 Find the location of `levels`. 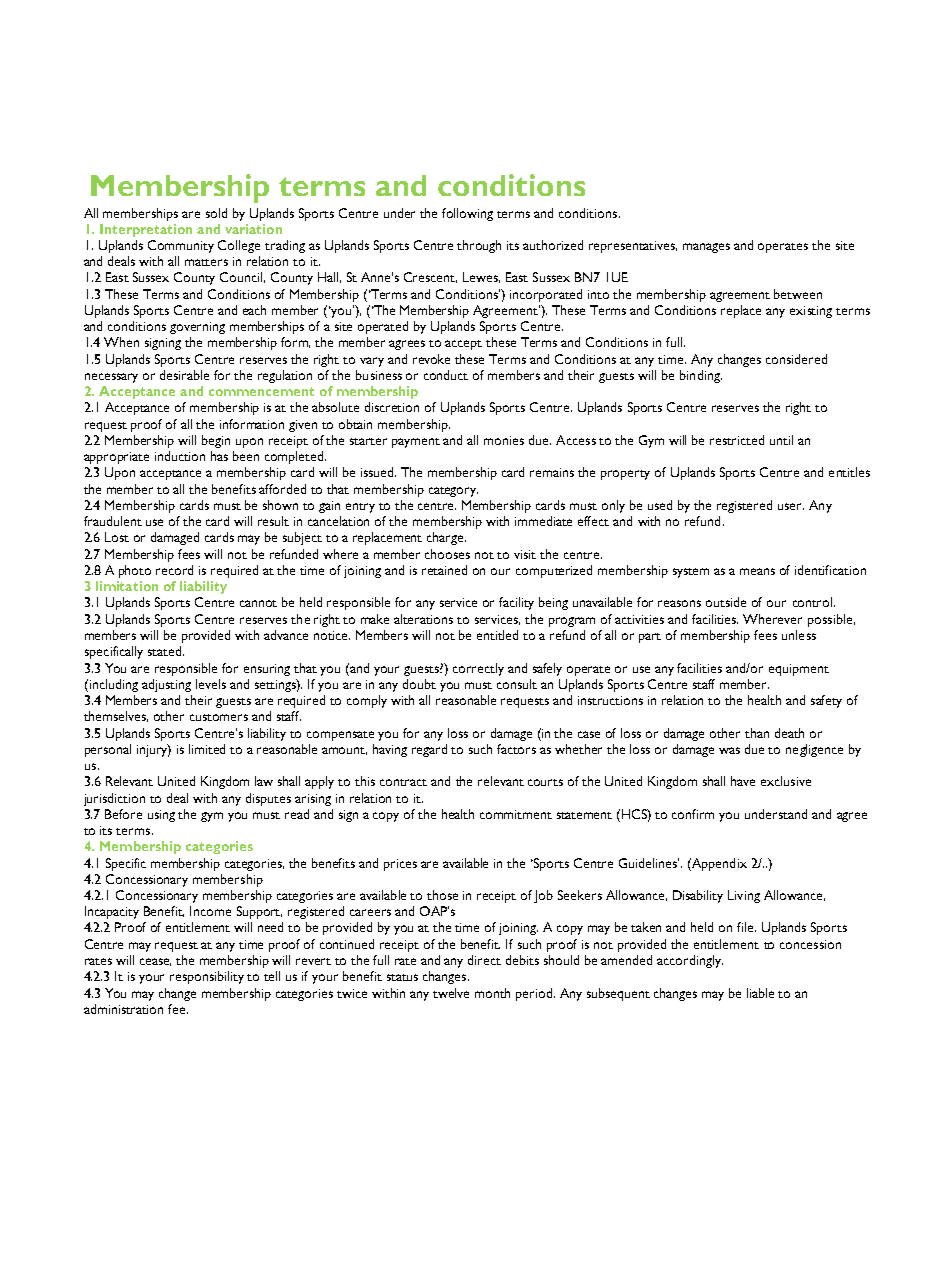

levels is located at coordinates (211, 684).
